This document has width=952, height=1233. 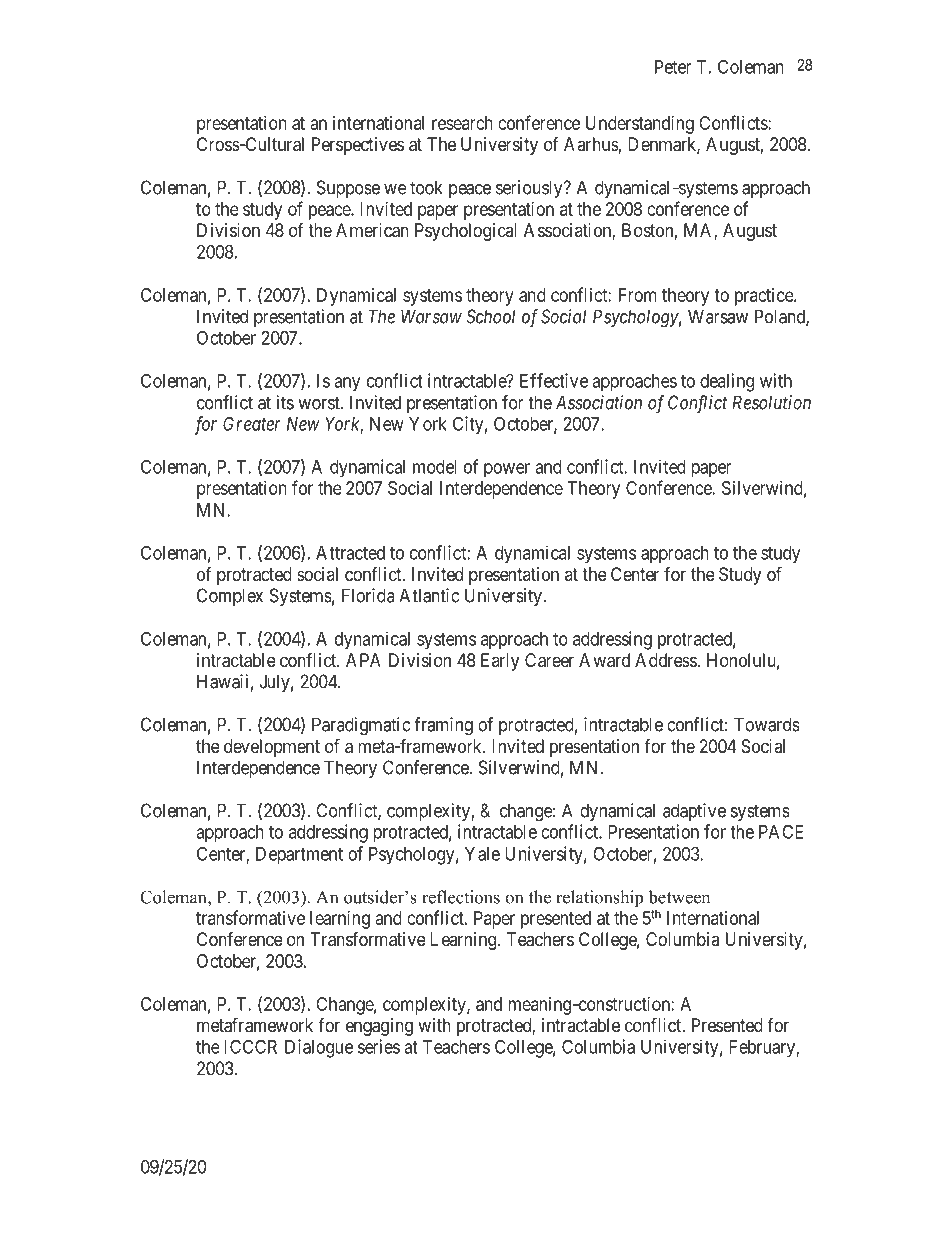 What do you see at coordinates (694, 812) in the document?
I see `adaptive` at bounding box center [694, 812].
